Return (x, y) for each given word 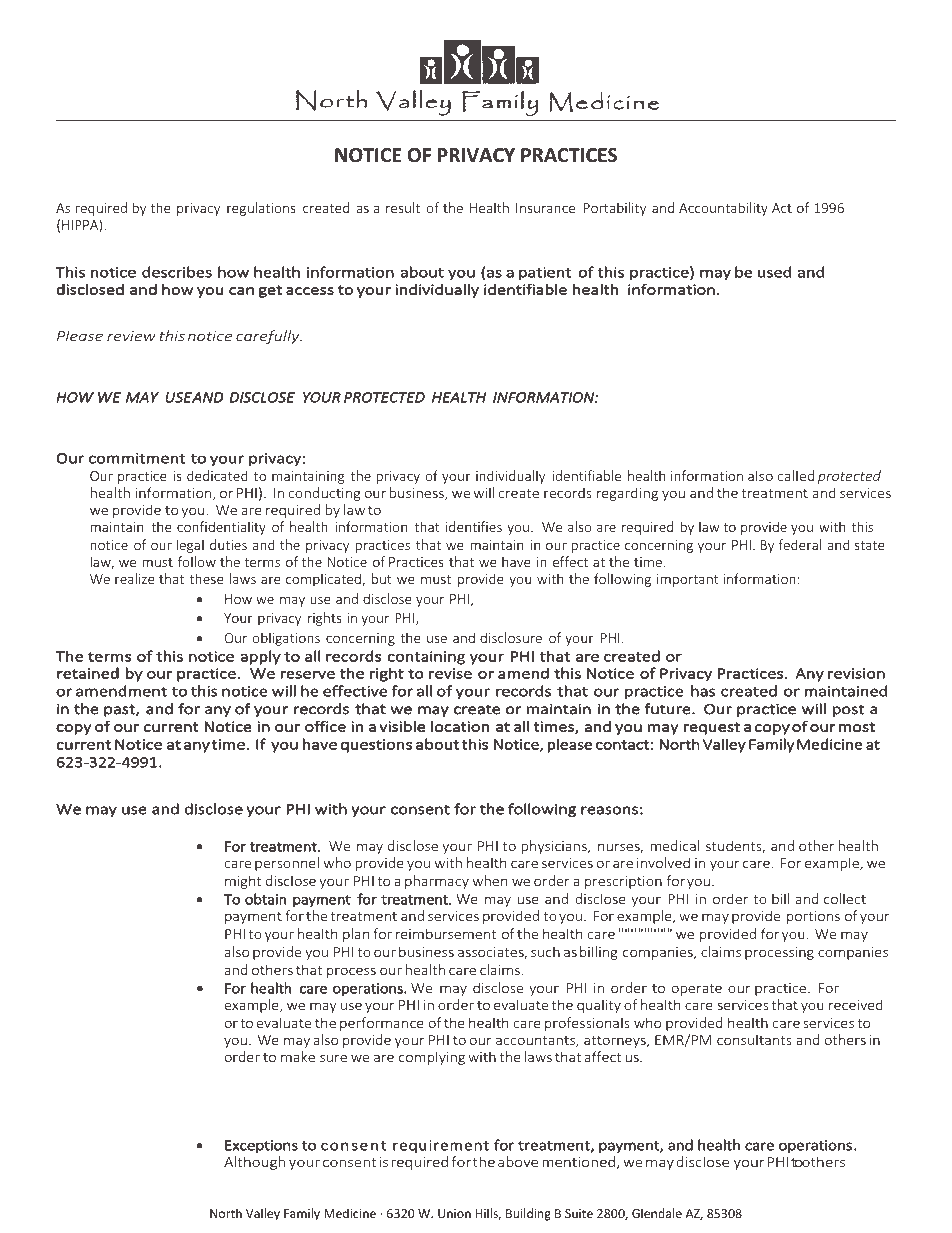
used (774, 272)
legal (190, 546)
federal (799, 544)
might (243, 882)
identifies (474, 526)
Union (454, 1213)
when (490, 880)
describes (177, 272)
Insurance (545, 208)
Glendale (657, 1213)
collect (845, 898)
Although (254, 1163)
